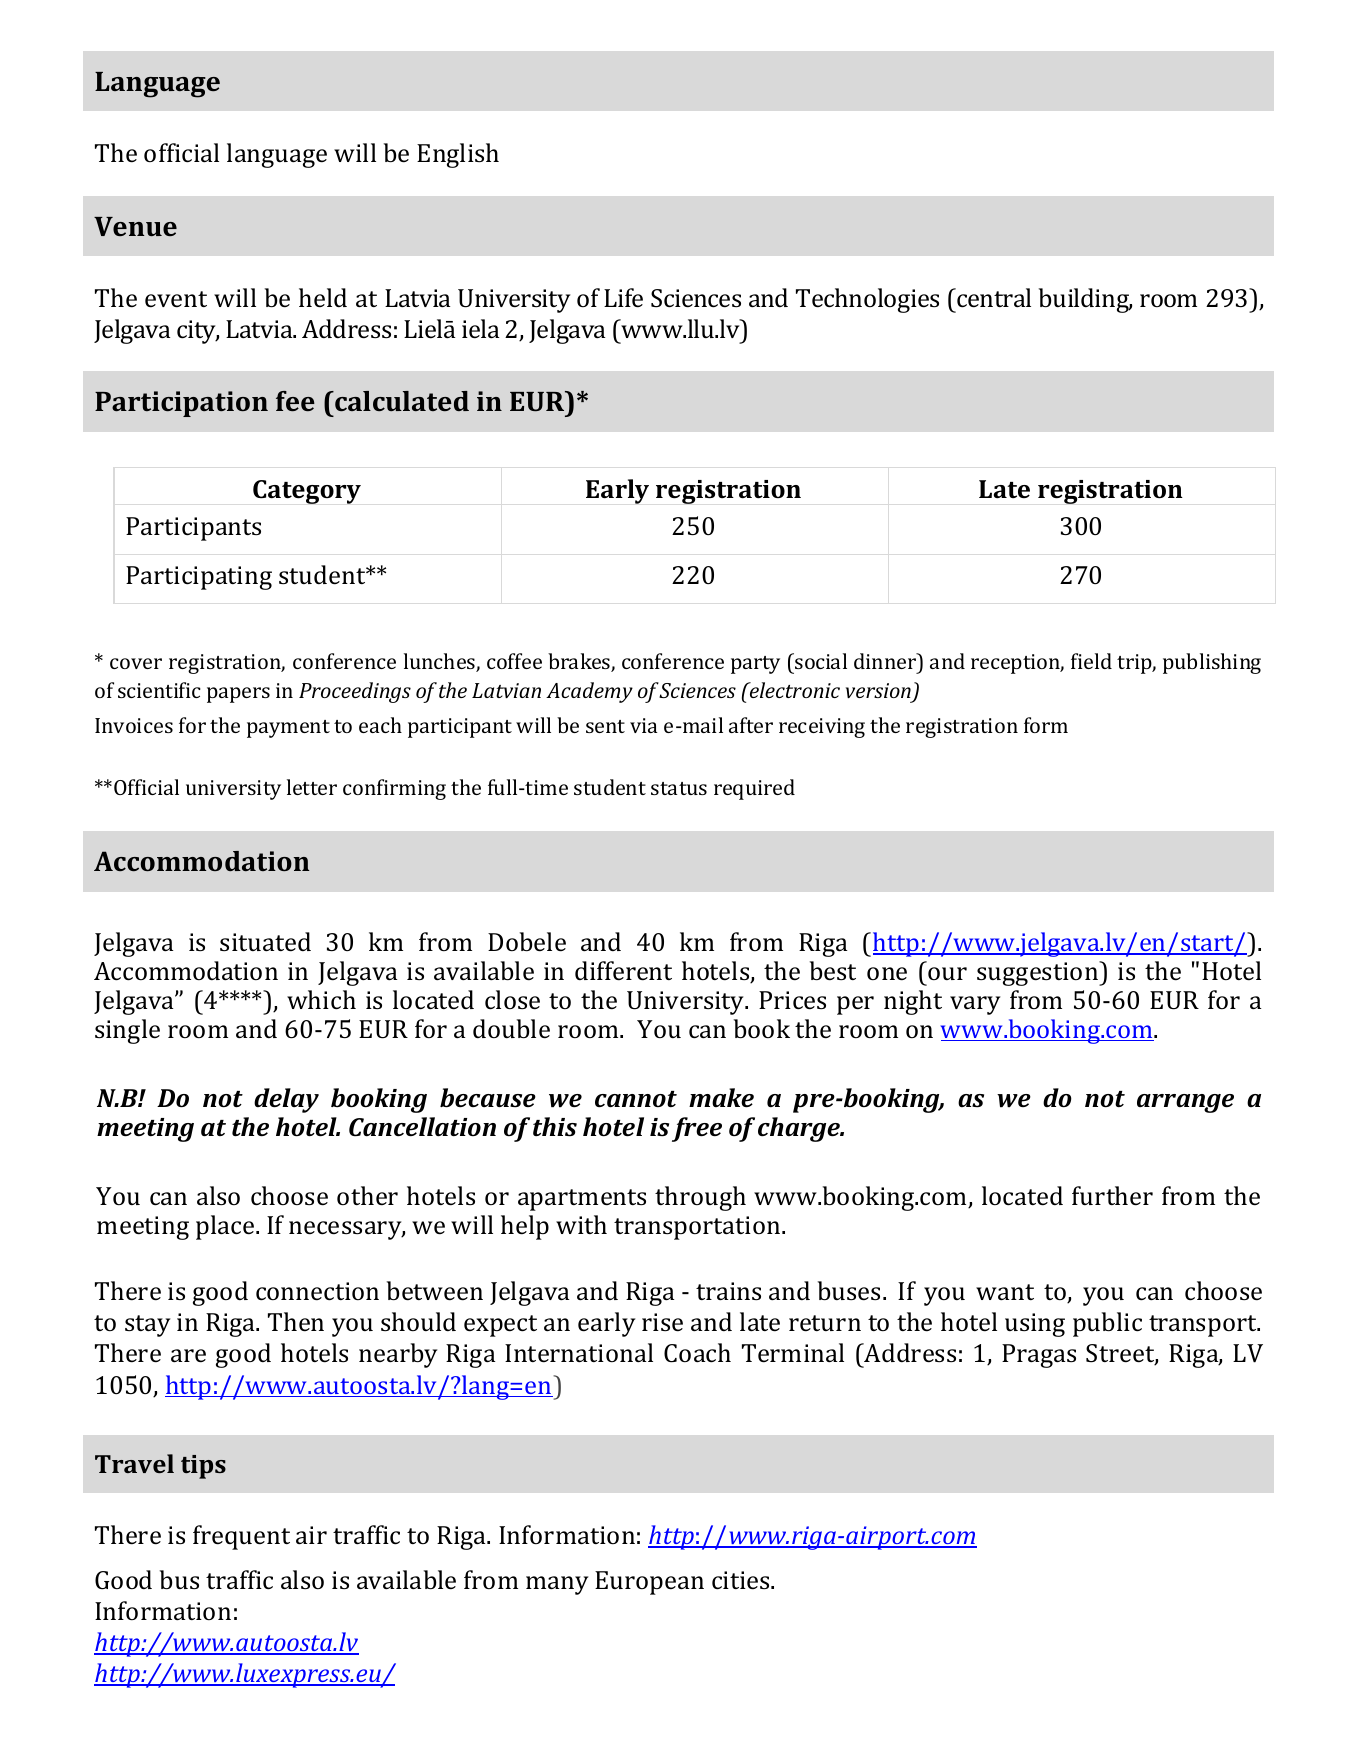 The width and height of the document is (1358, 1758). I want to click on public, so click(1107, 1324).
